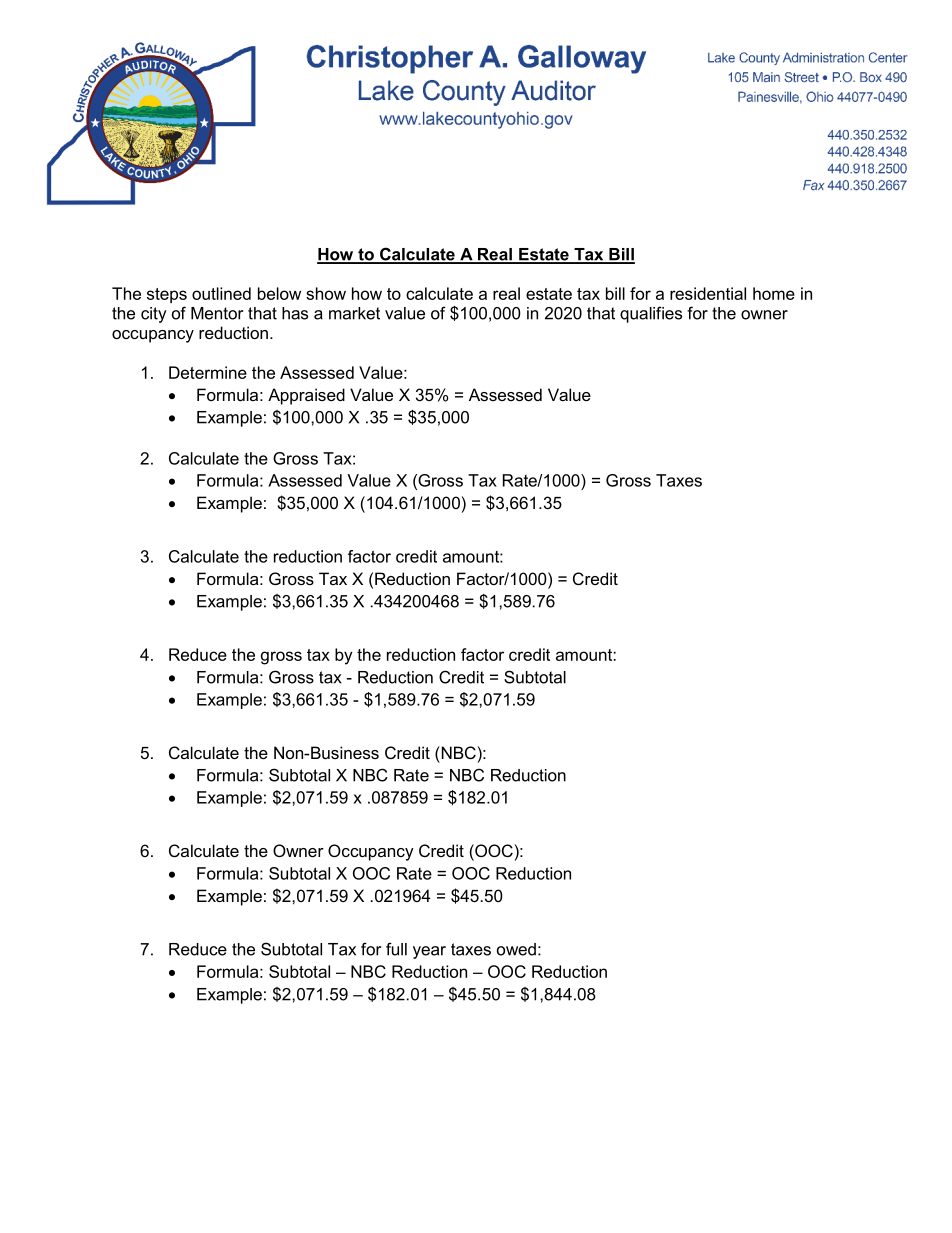  I want to click on Appraised, so click(306, 396).
